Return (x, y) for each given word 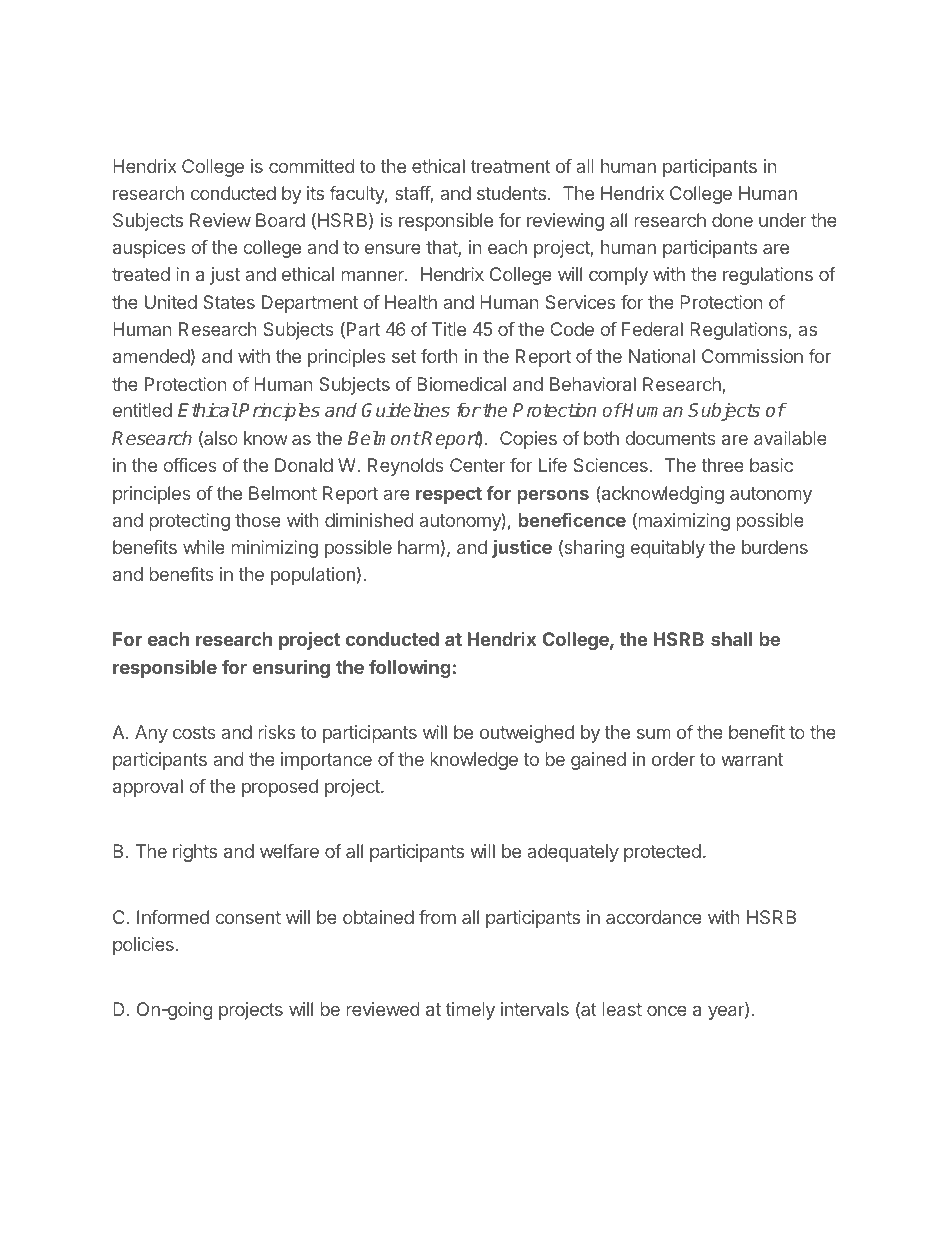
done (732, 220)
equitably (668, 549)
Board (280, 220)
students (511, 193)
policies (143, 946)
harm (418, 547)
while (204, 547)
